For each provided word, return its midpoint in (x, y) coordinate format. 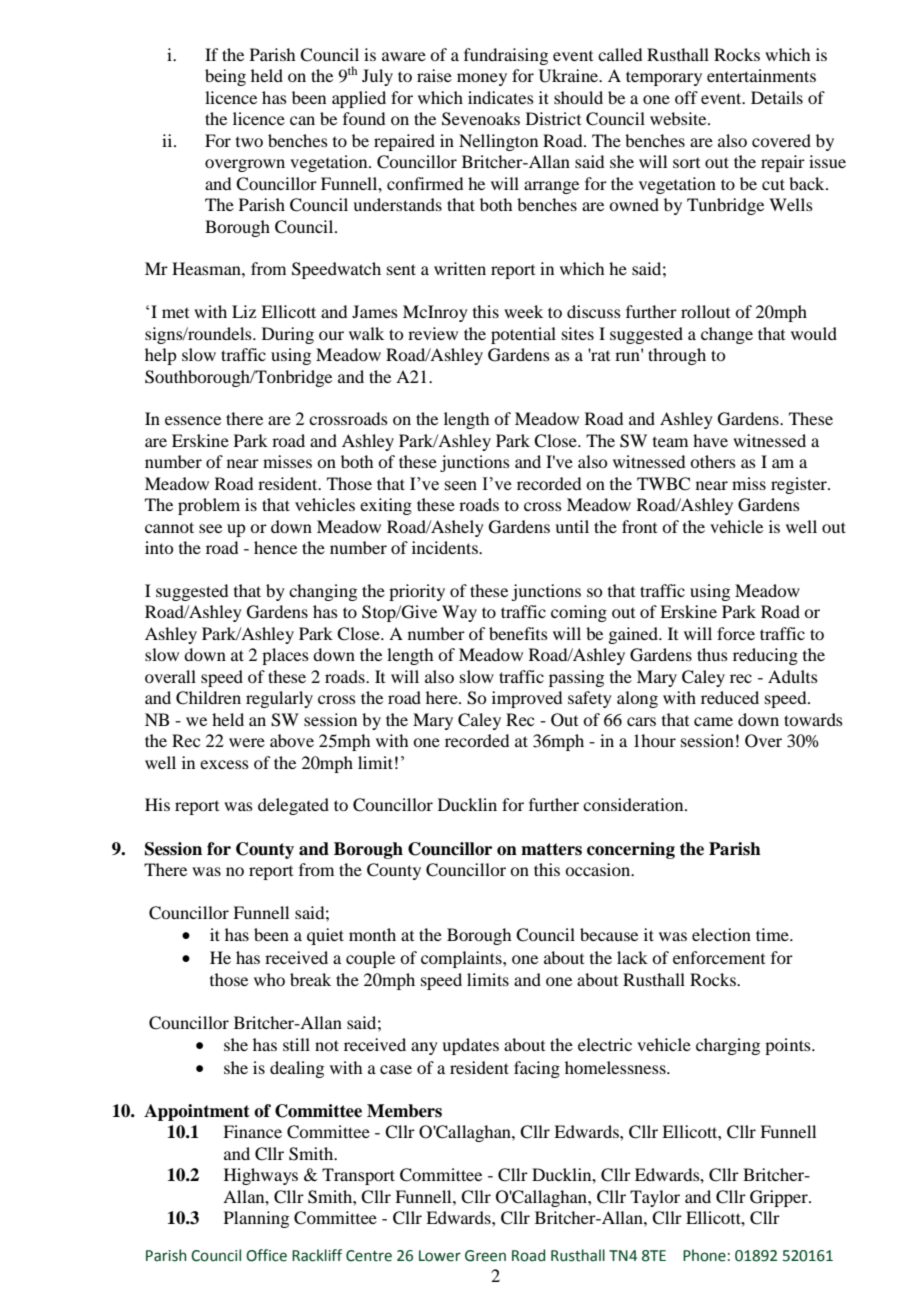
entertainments (761, 75)
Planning (256, 1219)
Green (485, 1256)
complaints (462, 959)
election (721, 934)
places (285, 656)
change (727, 335)
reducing (765, 656)
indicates (501, 97)
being (225, 77)
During (288, 335)
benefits (518, 633)
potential (523, 335)
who (269, 979)
